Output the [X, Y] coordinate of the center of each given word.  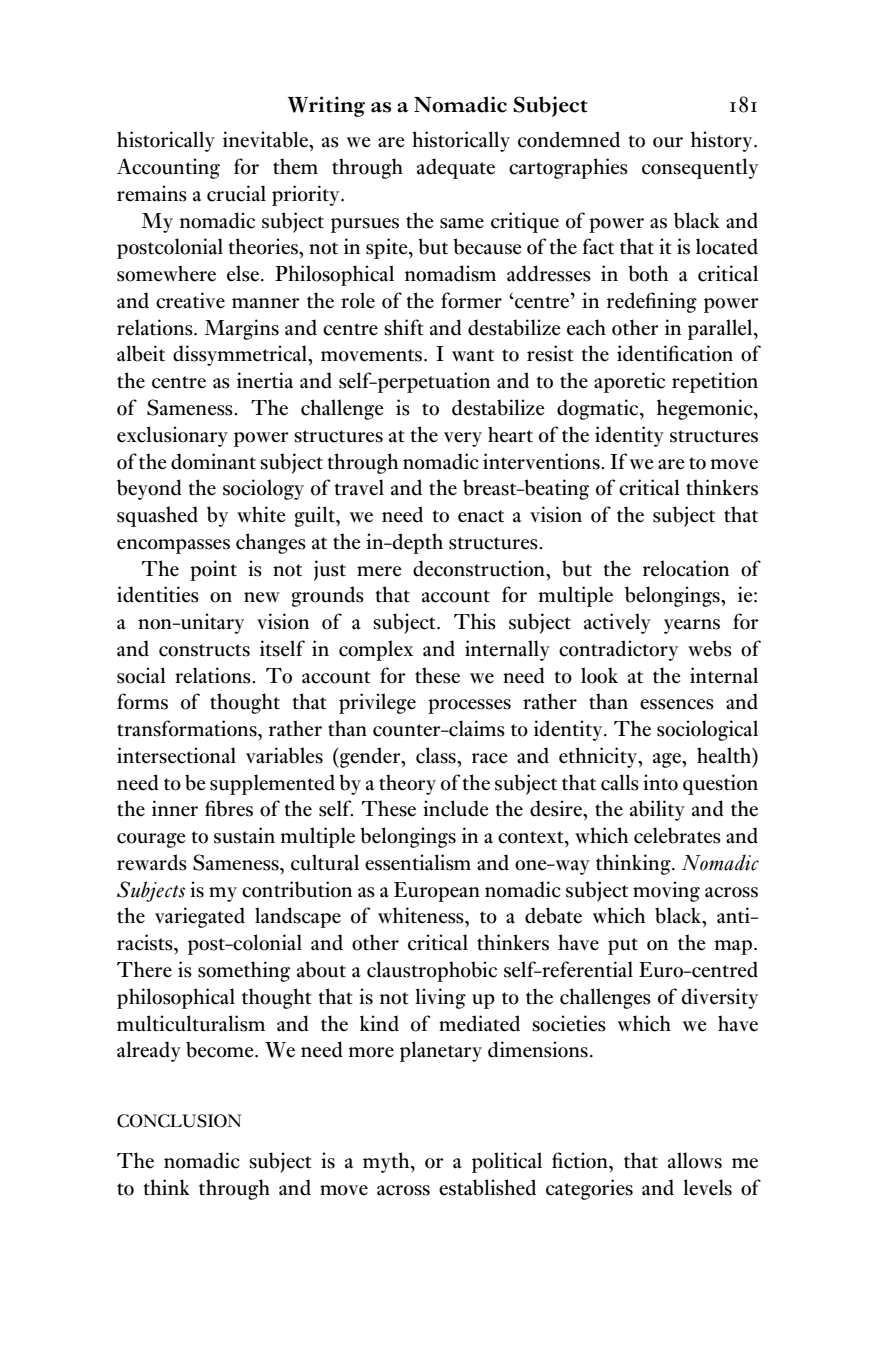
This [475, 621]
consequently [700, 168]
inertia [265, 380]
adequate [456, 168]
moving [666, 891]
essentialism [418, 862]
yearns [692, 626]
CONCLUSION [179, 1121]
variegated [200, 917]
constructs [204, 650]
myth [387, 1162]
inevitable [267, 139]
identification [675, 353]
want [473, 355]
